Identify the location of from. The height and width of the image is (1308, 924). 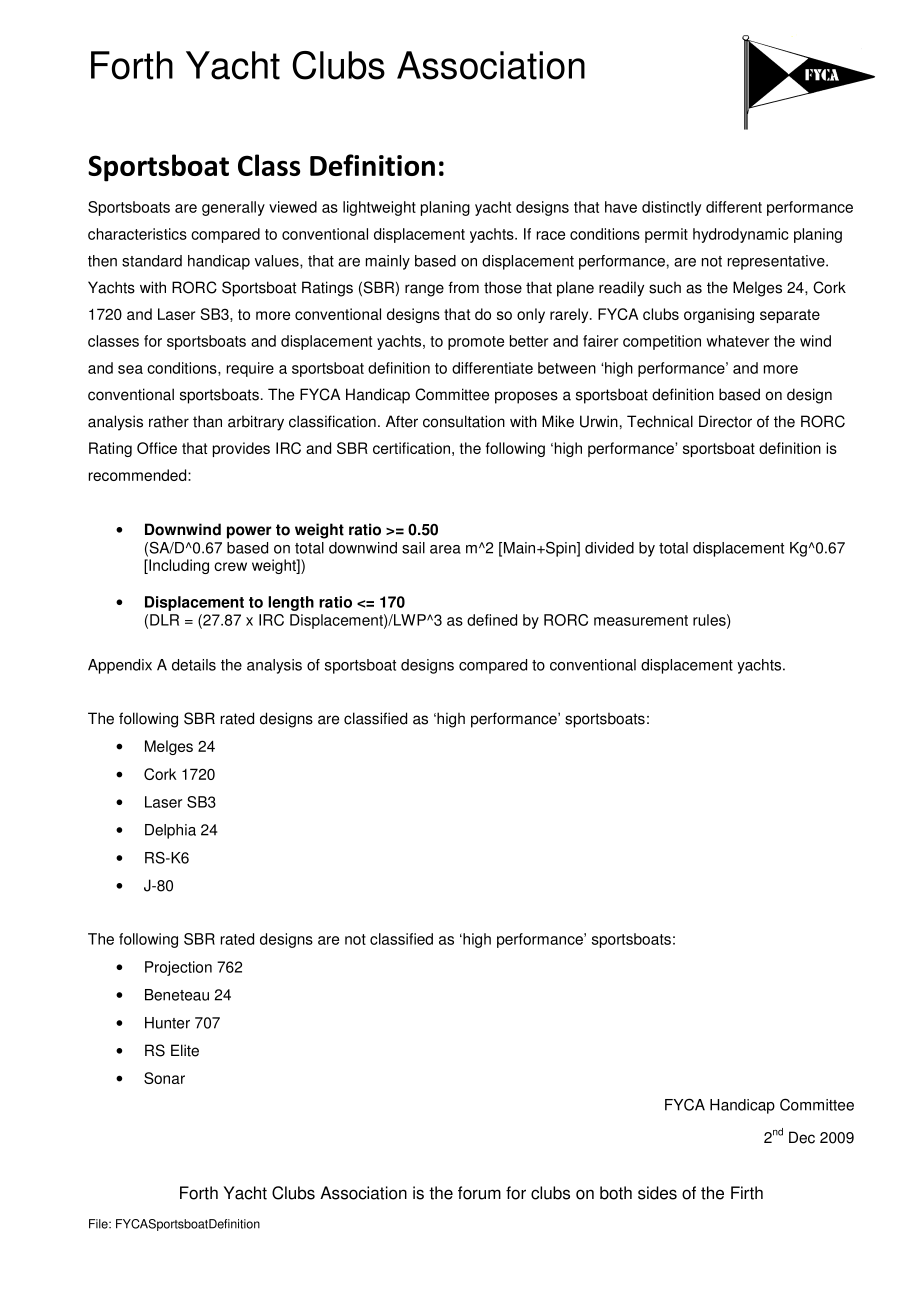
(463, 287).
